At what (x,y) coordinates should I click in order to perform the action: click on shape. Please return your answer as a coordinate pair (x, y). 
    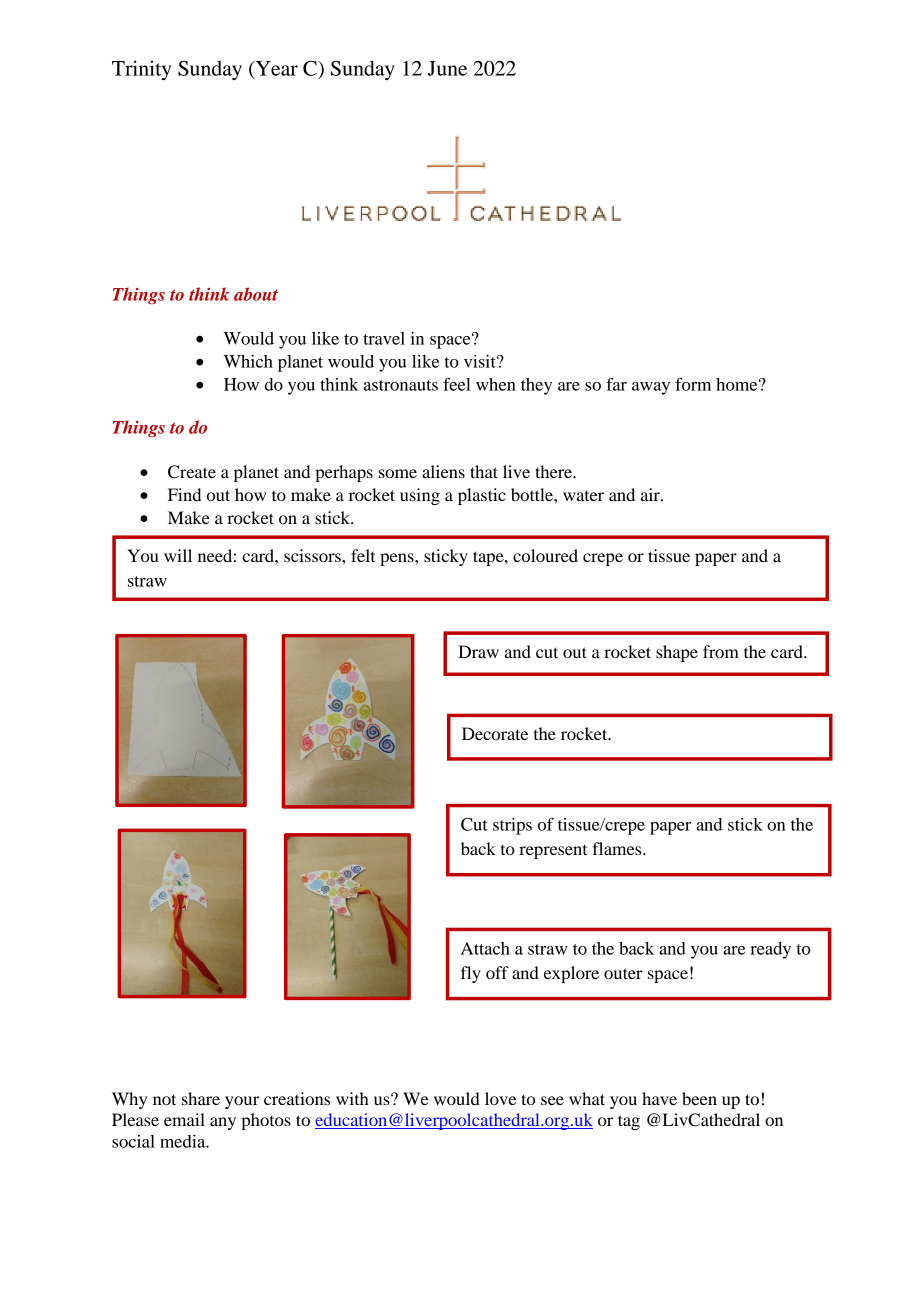
    Looking at the image, I should click on (677, 653).
